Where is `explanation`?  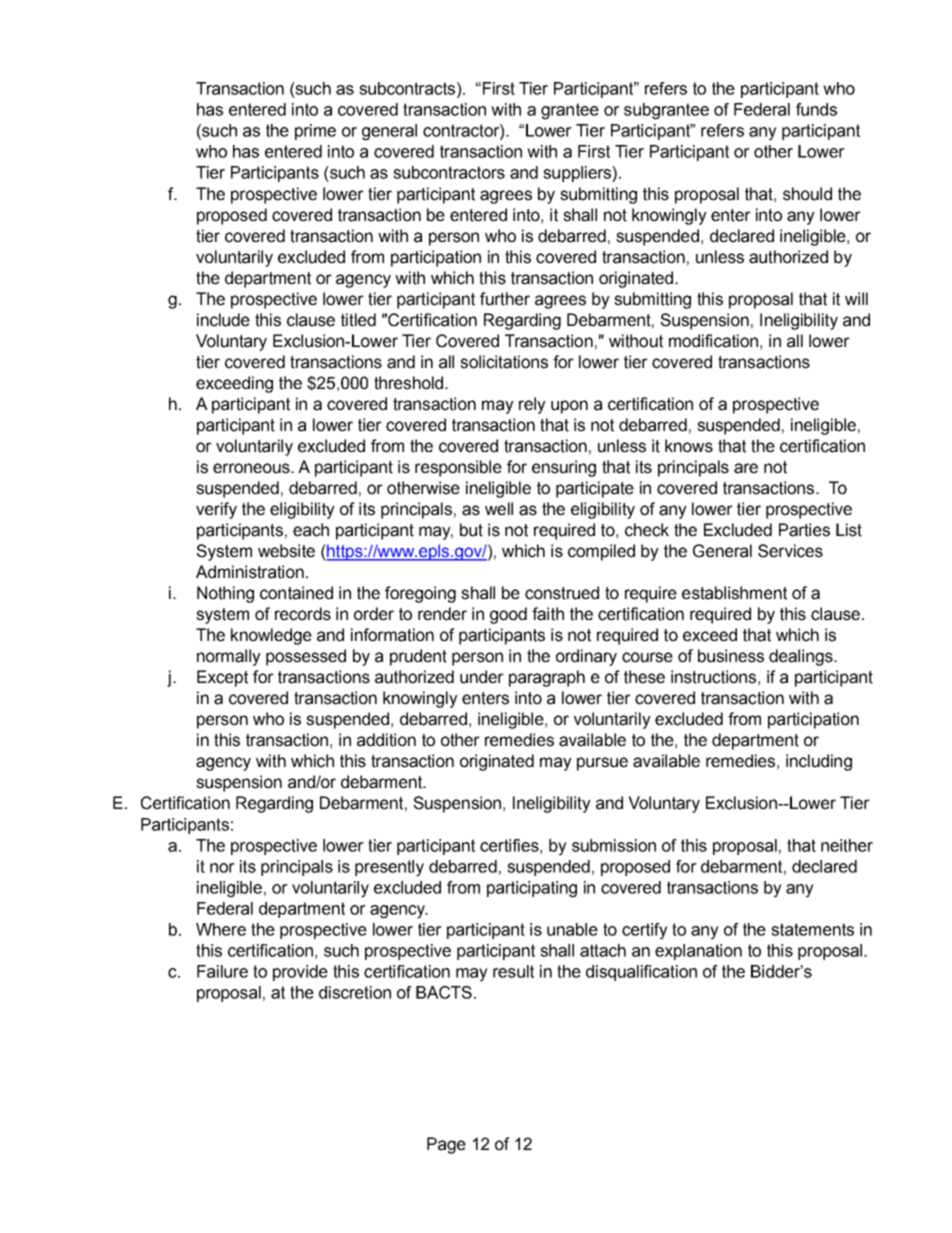 explanation is located at coordinates (698, 952).
